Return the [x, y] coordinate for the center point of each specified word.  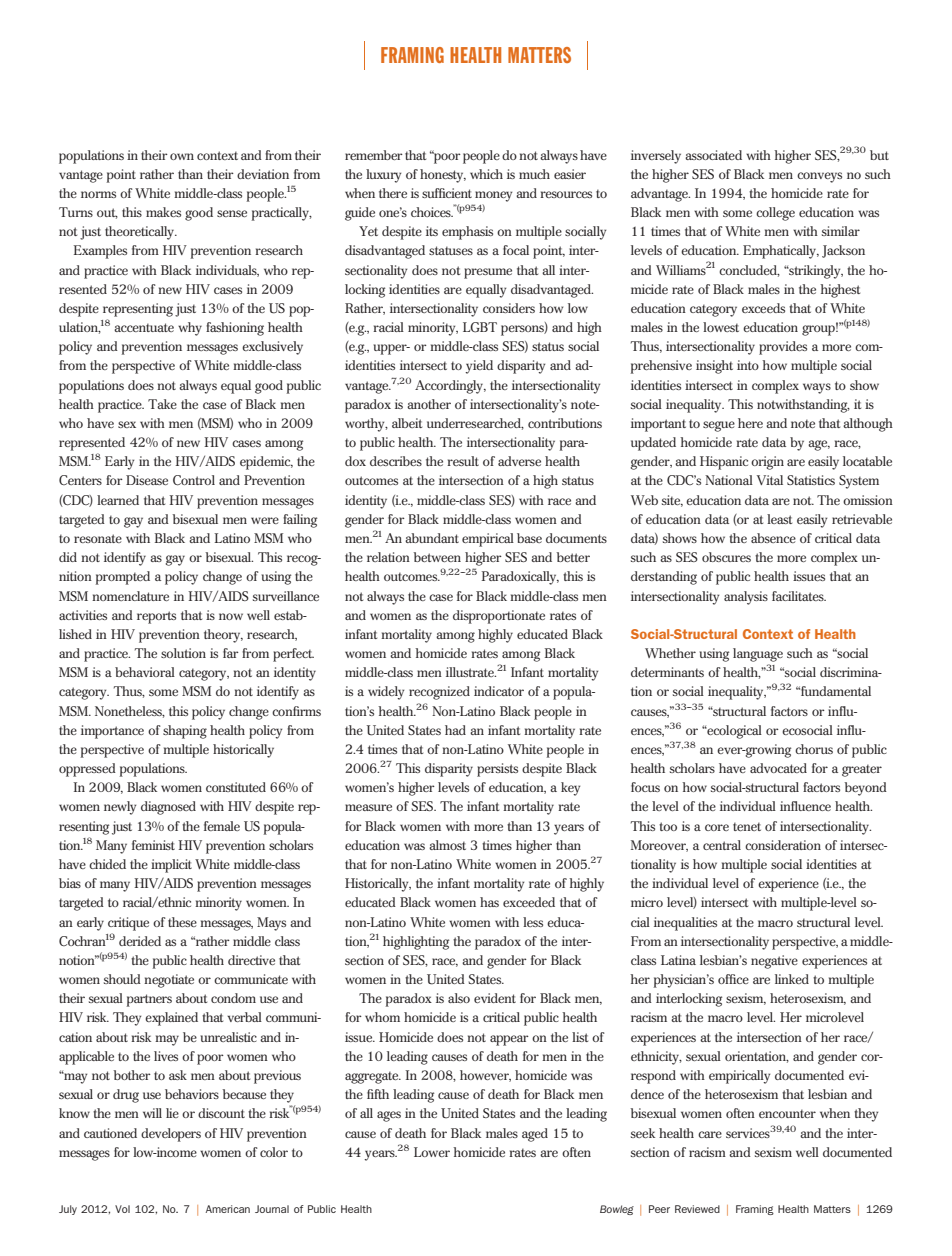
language [758, 655]
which [486, 174]
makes [163, 212]
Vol [122, 1209]
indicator [499, 691]
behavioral [145, 672]
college [775, 214]
